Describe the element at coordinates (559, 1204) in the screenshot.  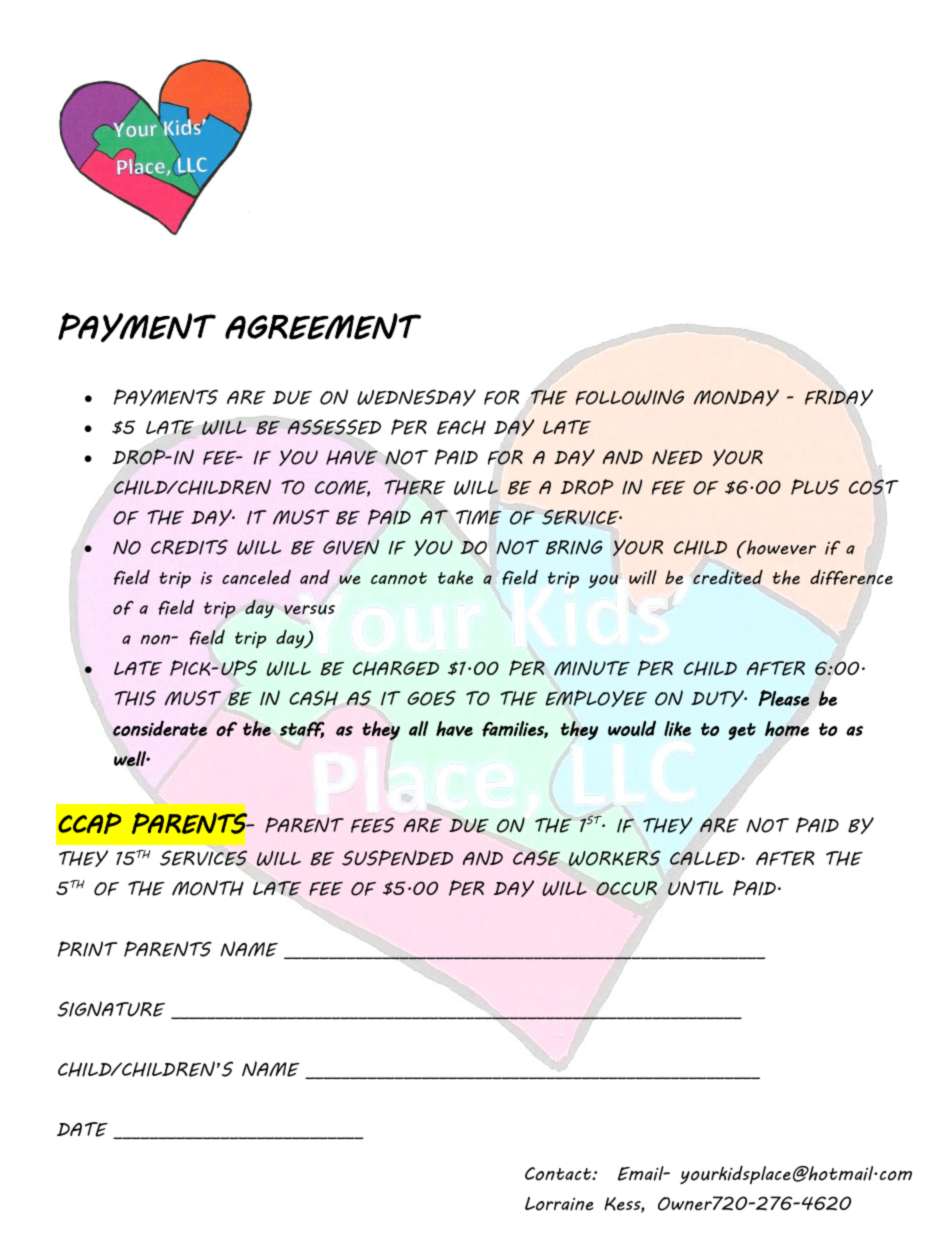
I see `Lorraine` at that location.
